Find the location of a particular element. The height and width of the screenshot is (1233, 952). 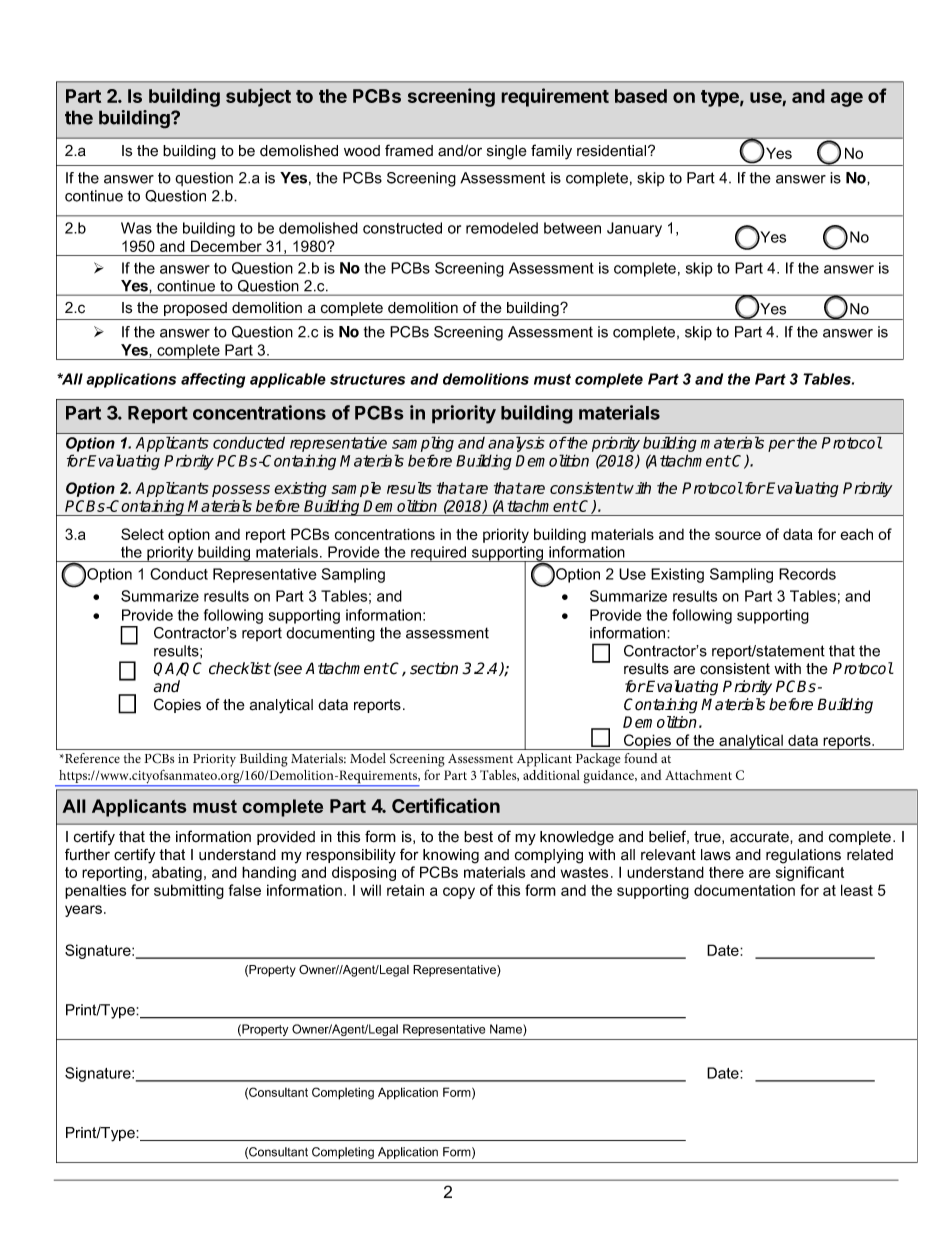

required is located at coordinates (439, 554).
